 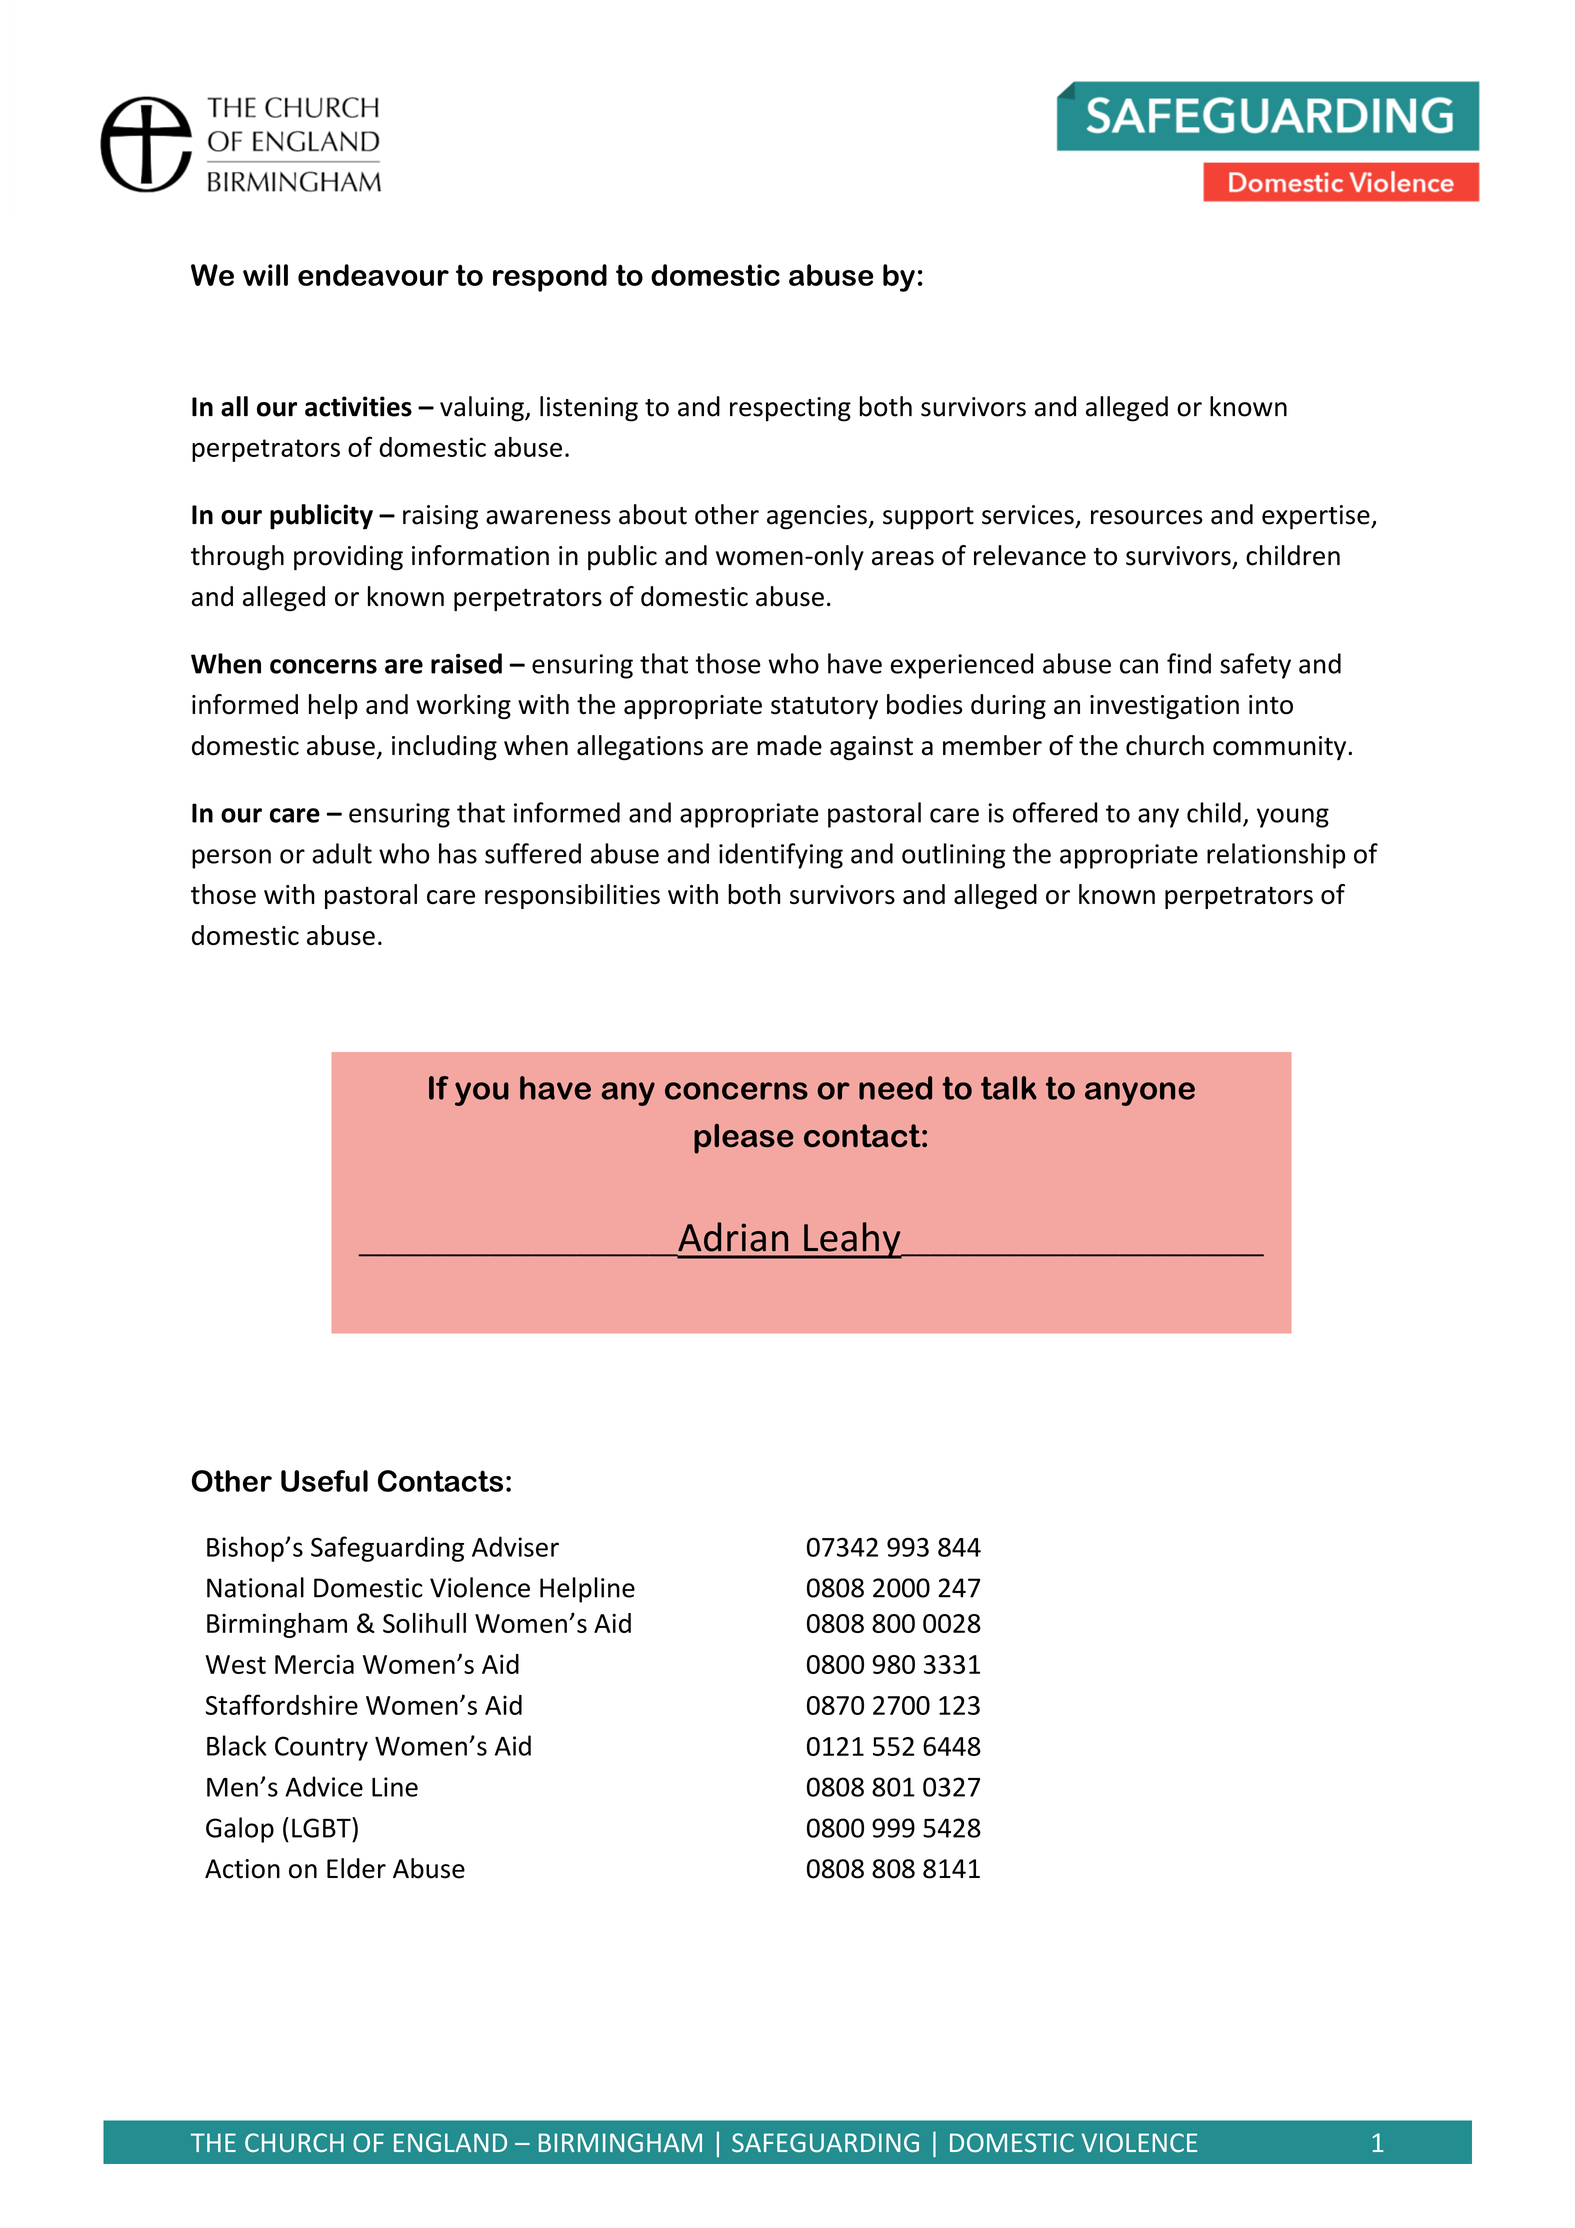 I want to click on Useful, so click(x=324, y=1481).
